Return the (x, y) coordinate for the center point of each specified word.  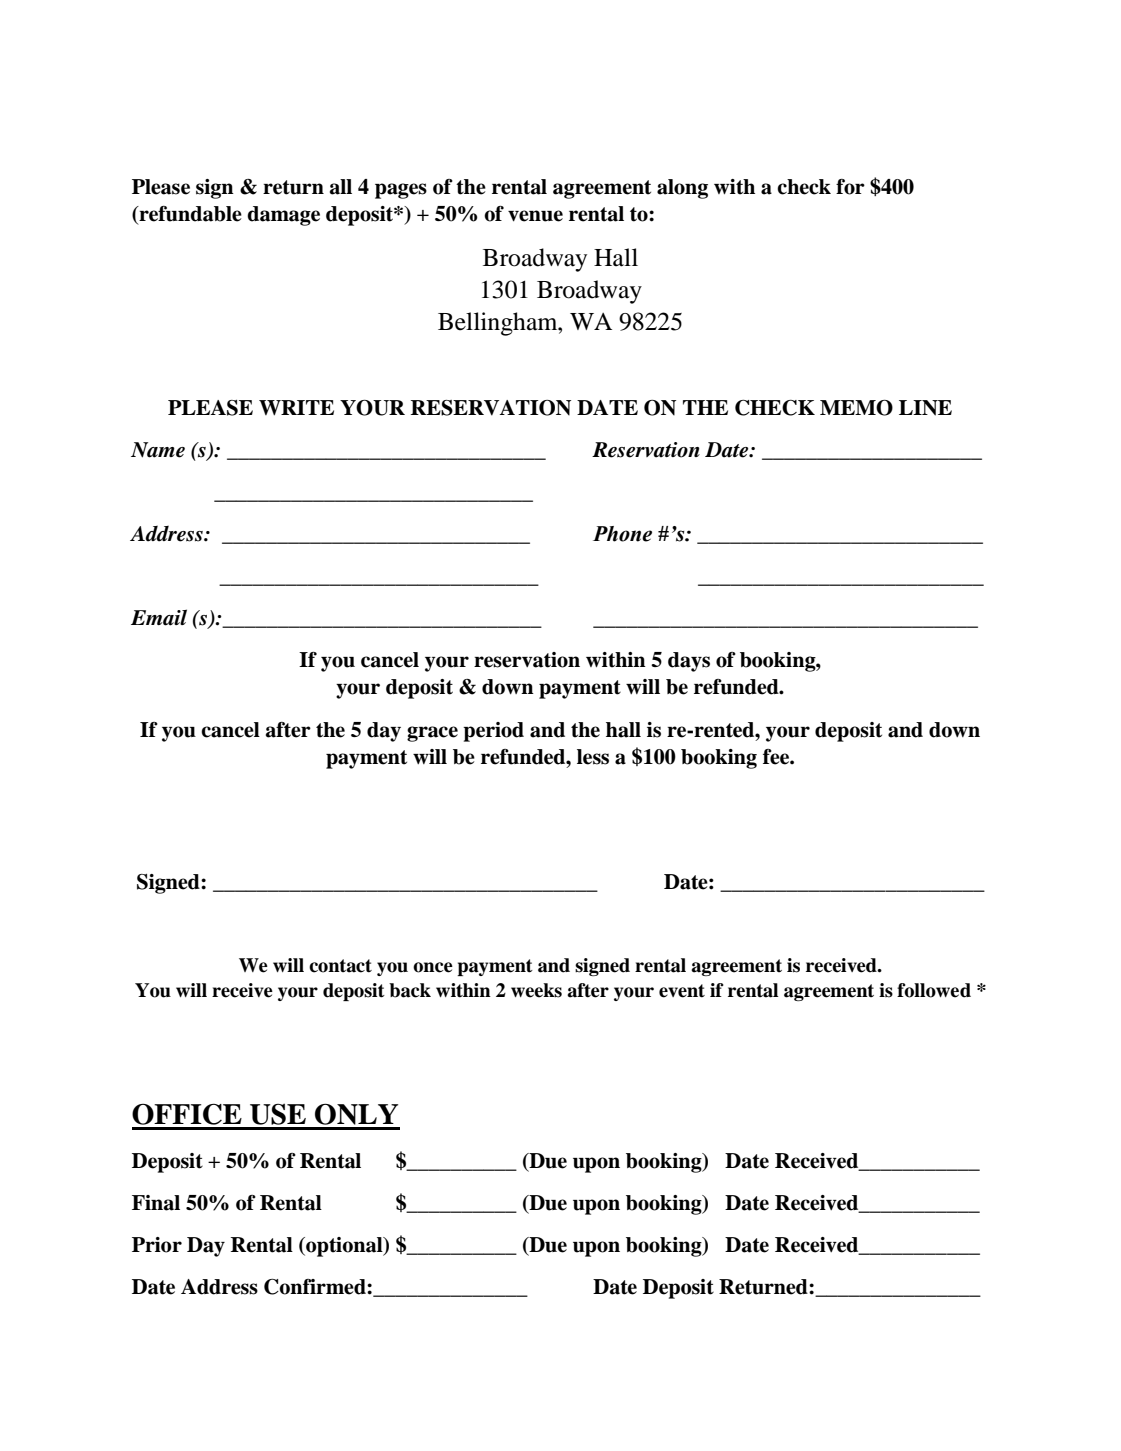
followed (934, 990)
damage (283, 216)
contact (340, 966)
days (689, 662)
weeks (536, 990)
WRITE (296, 408)
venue (535, 216)
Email (159, 617)
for (850, 187)
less (593, 757)
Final (156, 1203)
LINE (925, 408)
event (682, 991)
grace (432, 734)
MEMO (856, 408)
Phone (622, 534)
